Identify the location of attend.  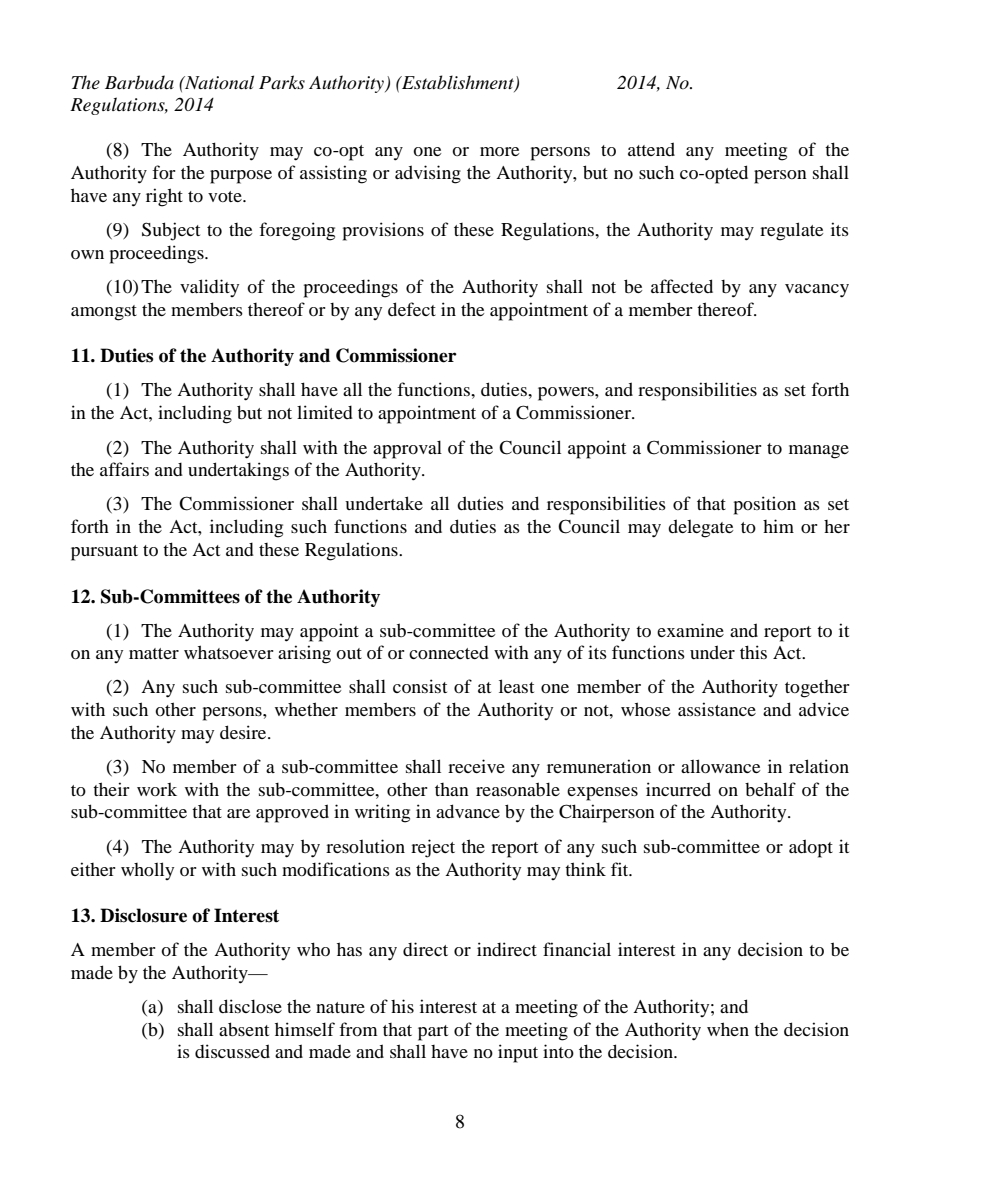
(651, 149).
